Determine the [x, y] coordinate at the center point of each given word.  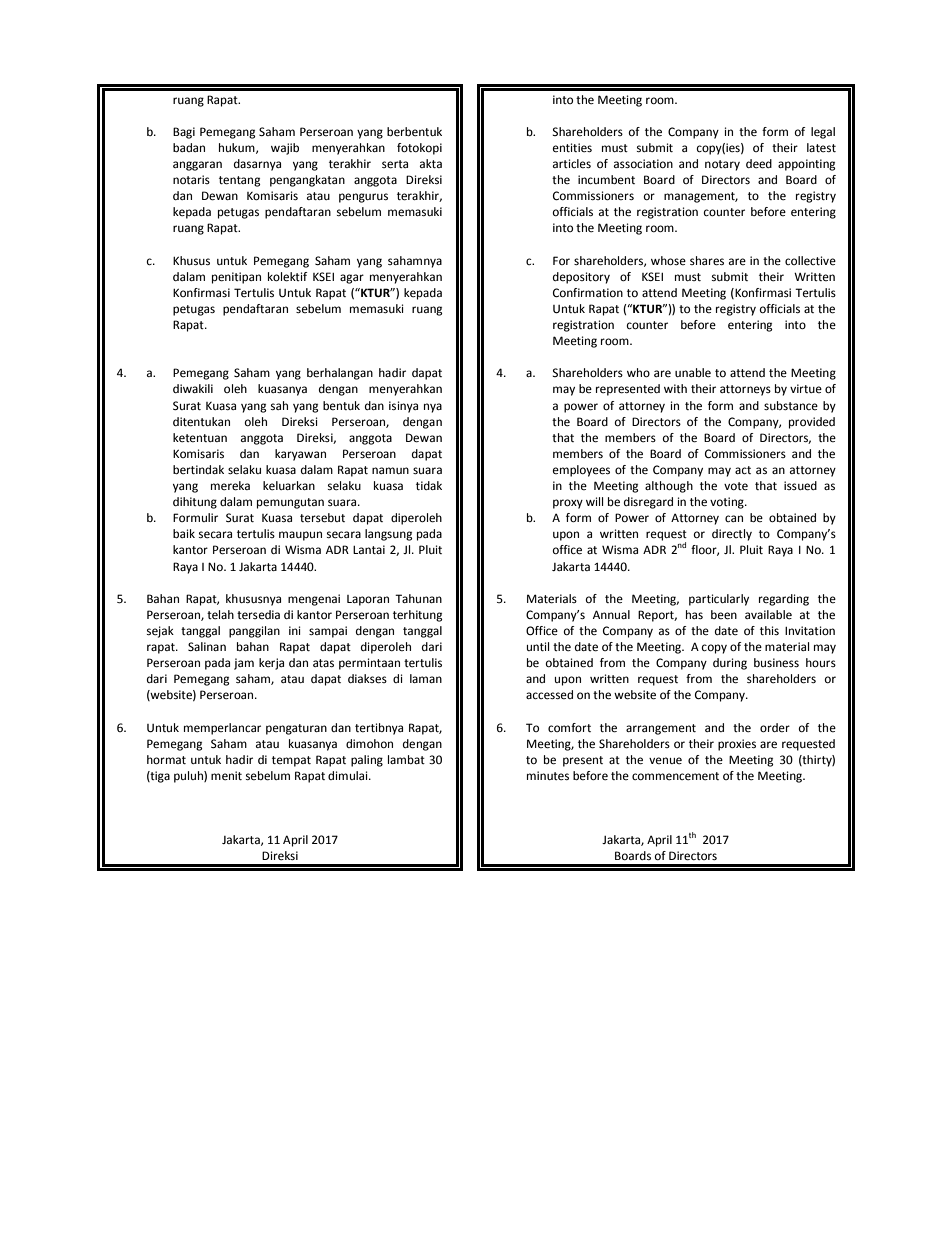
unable [693, 373]
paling [367, 761]
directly [732, 535]
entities [572, 148]
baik [184, 533]
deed [759, 164]
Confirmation [588, 293]
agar [352, 279]
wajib [285, 149]
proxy [568, 504]
